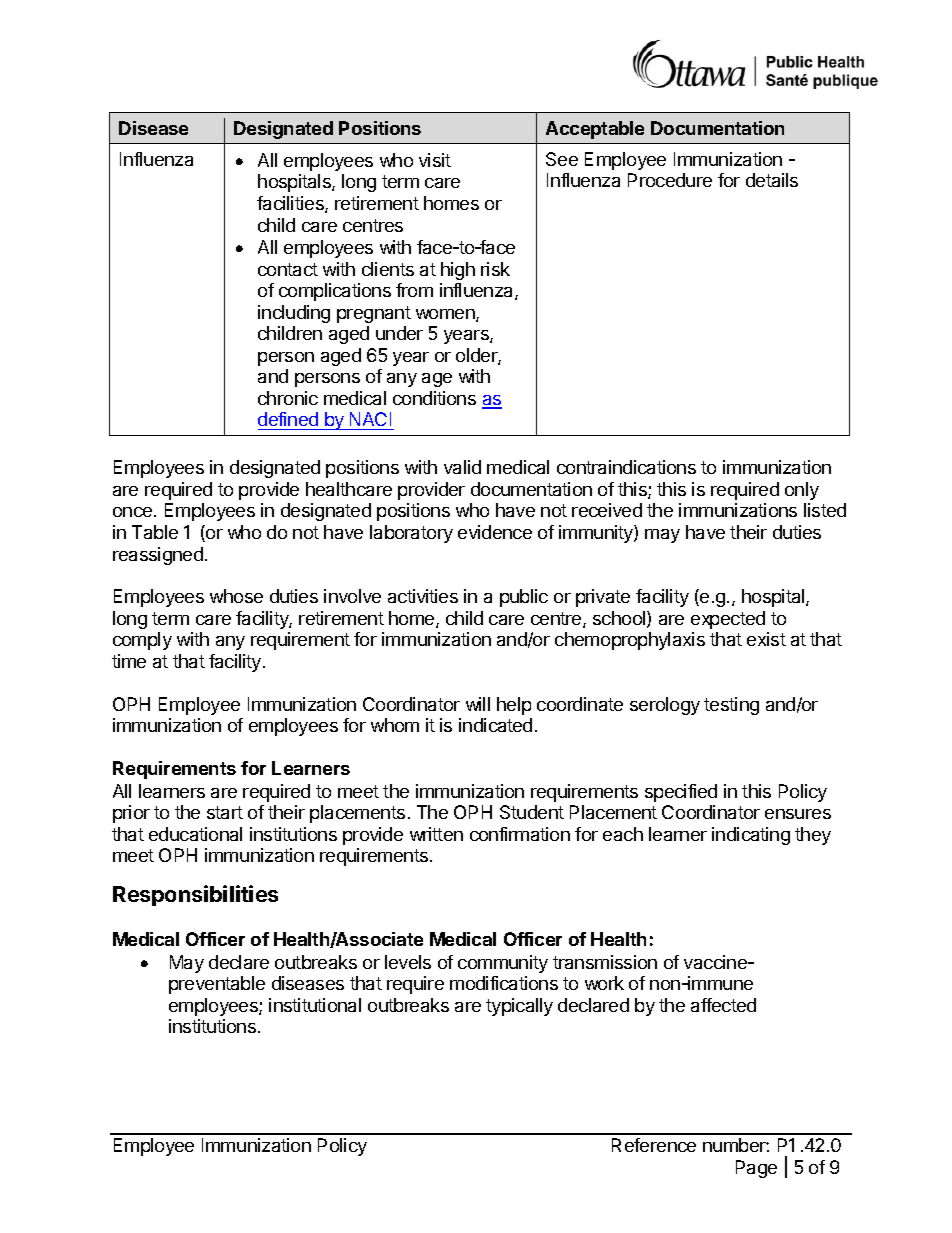 The width and height of the document is (952, 1233). What do you see at coordinates (802, 491) in the document?
I see `only` at bounding box center [802, 491].
